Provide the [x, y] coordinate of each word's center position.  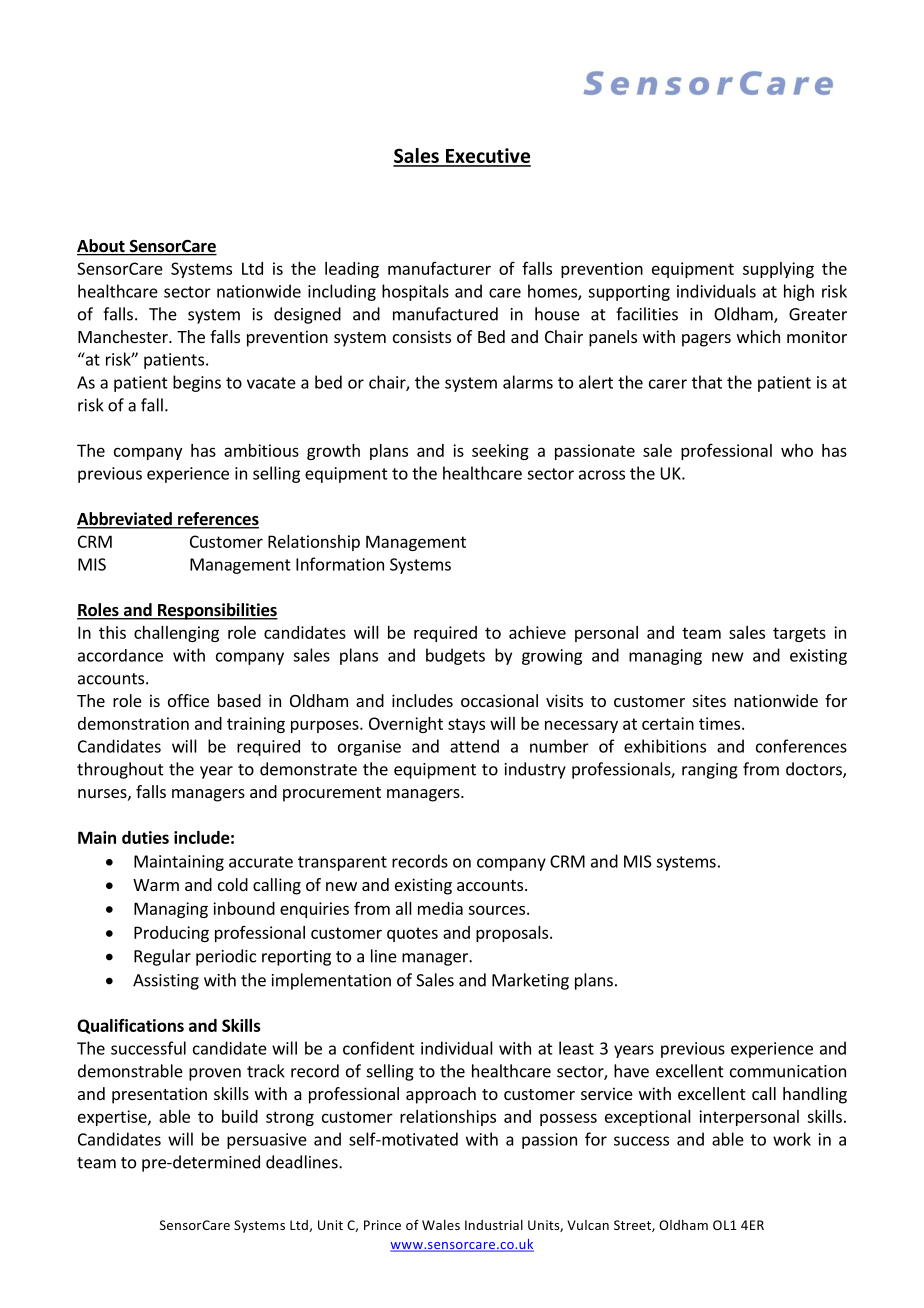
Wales [441, 1225]
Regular [162, 957]
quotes [412, 934]
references [217, 520]
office [188, 700]
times [719, 723]
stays [466, 725]
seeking [500, 452]
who [797, 450]
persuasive [267, 1141]
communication [788, 1071]
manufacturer [439, 268]
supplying [778, 270]
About [102, 247]
